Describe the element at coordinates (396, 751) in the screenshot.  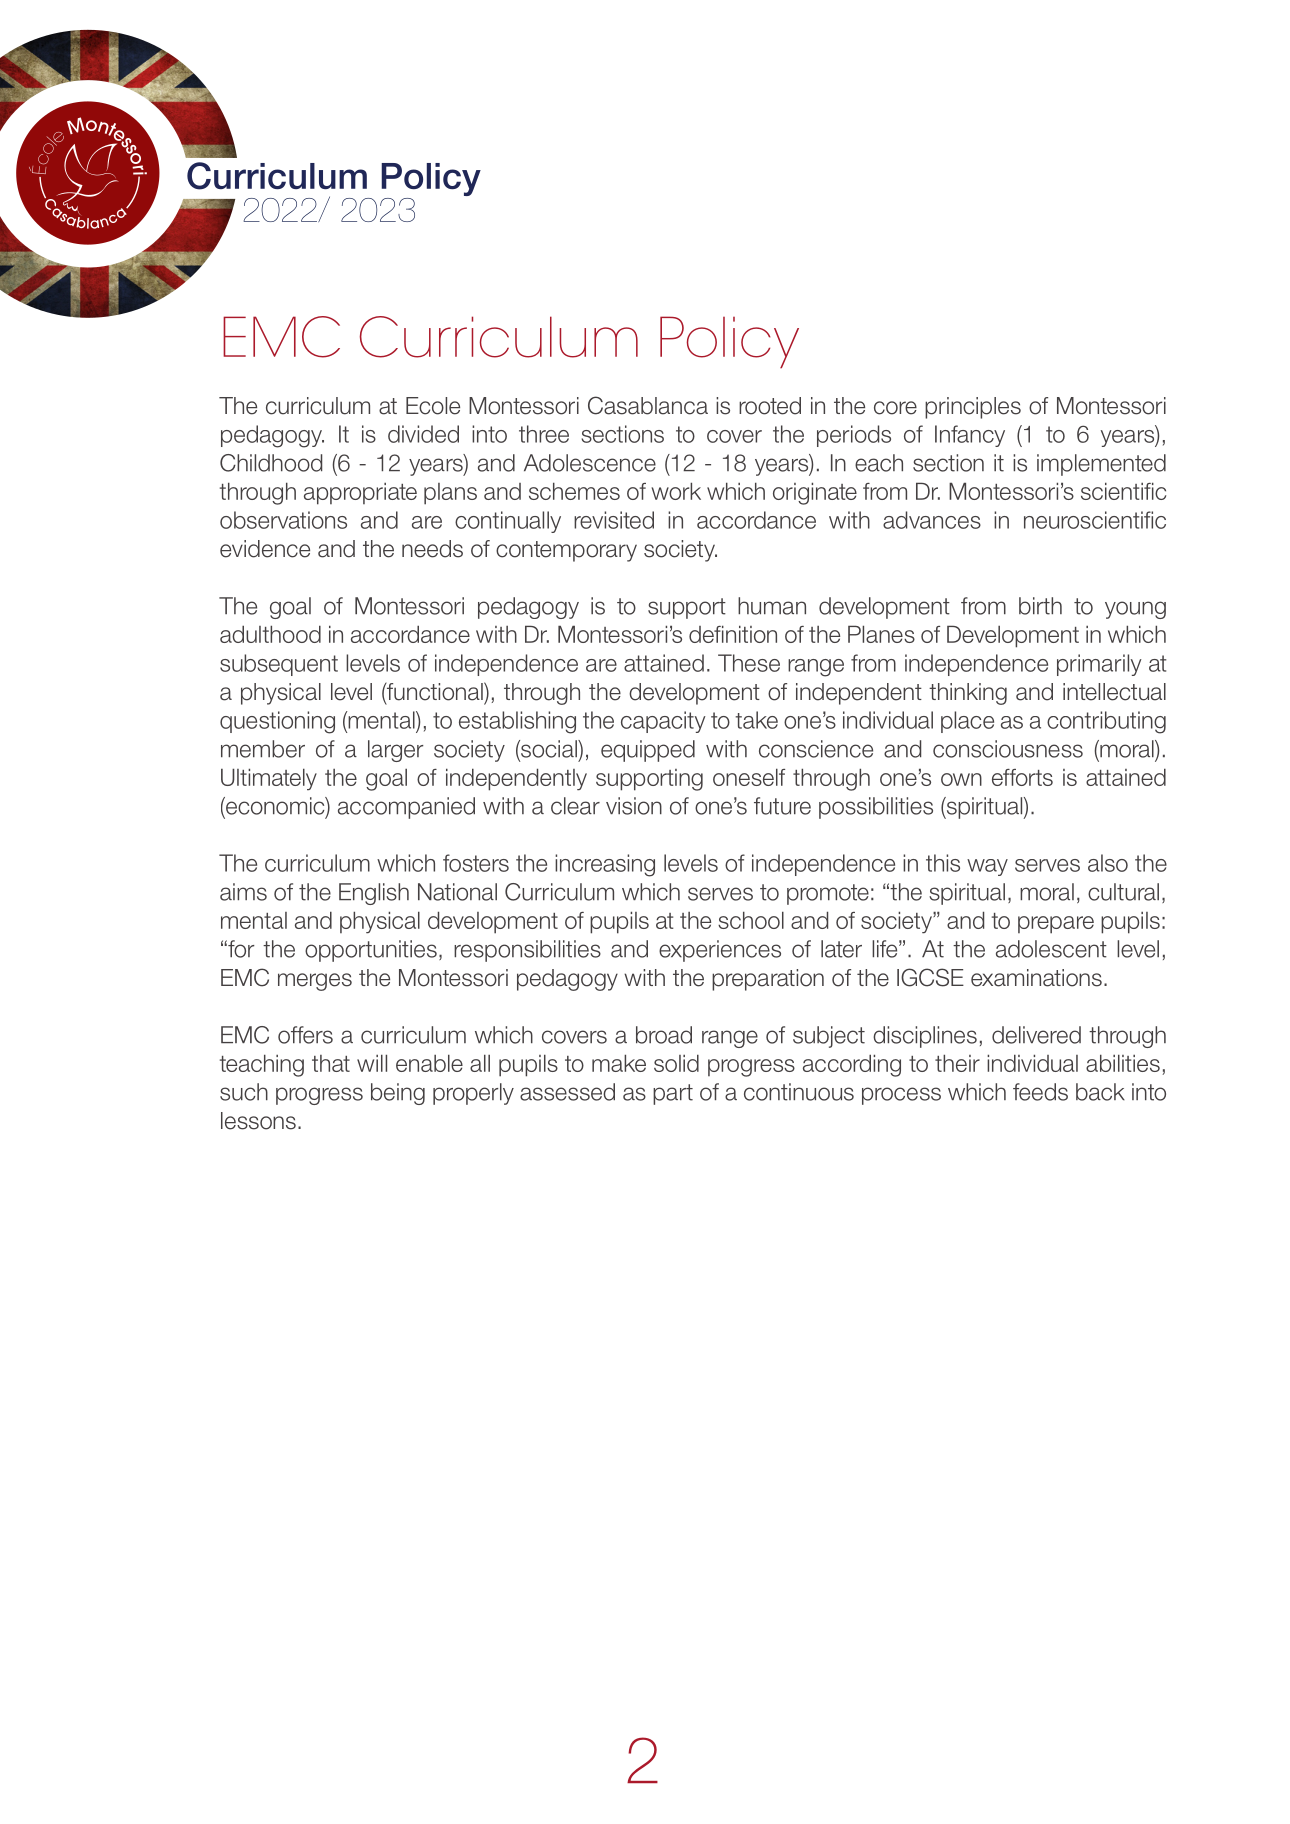
I see `larger` at that location.
